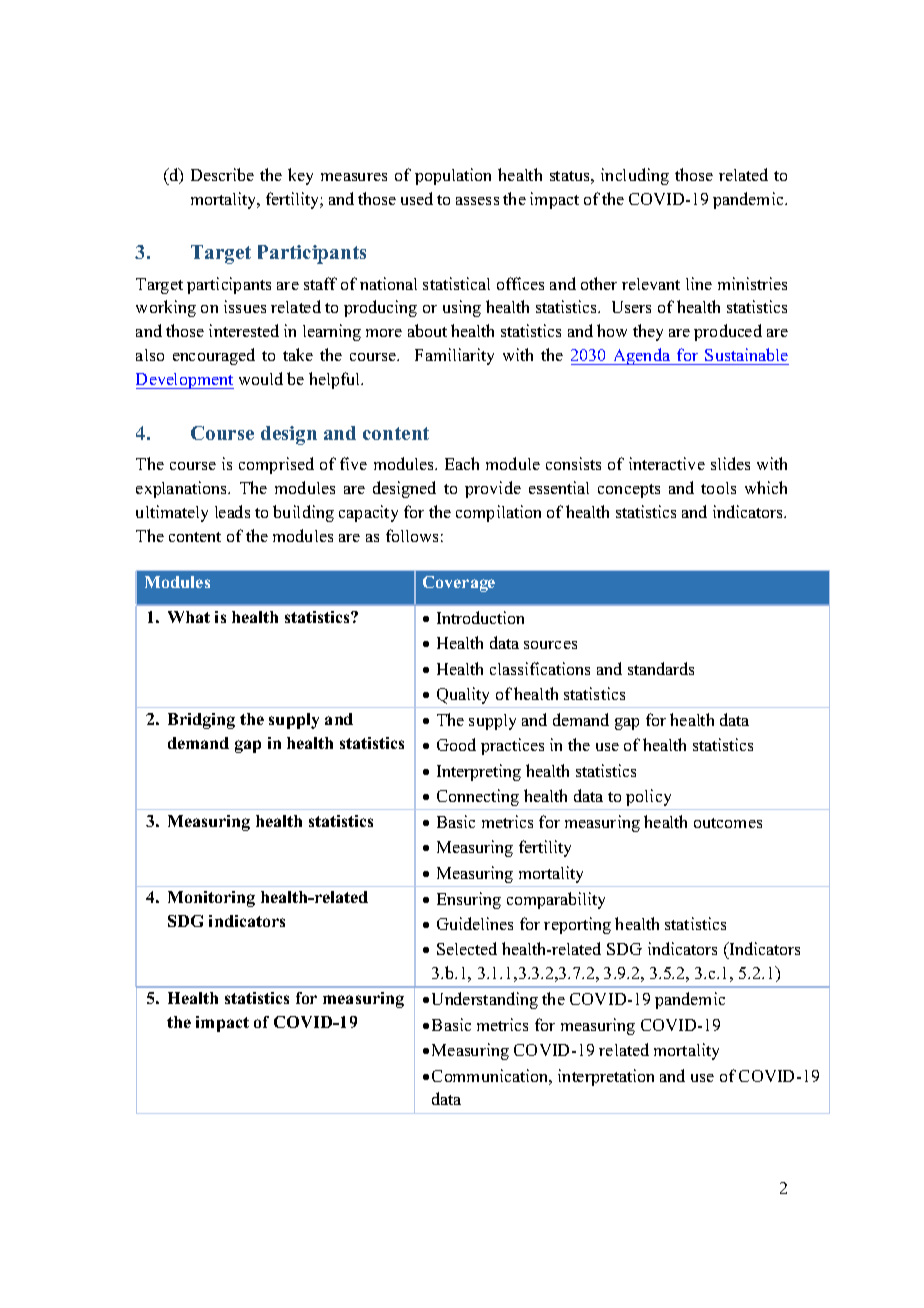 This document has height=1308, width=924. Describe the element at coordinates (485, 1000) in the document. I see `Understanding` at that location.
